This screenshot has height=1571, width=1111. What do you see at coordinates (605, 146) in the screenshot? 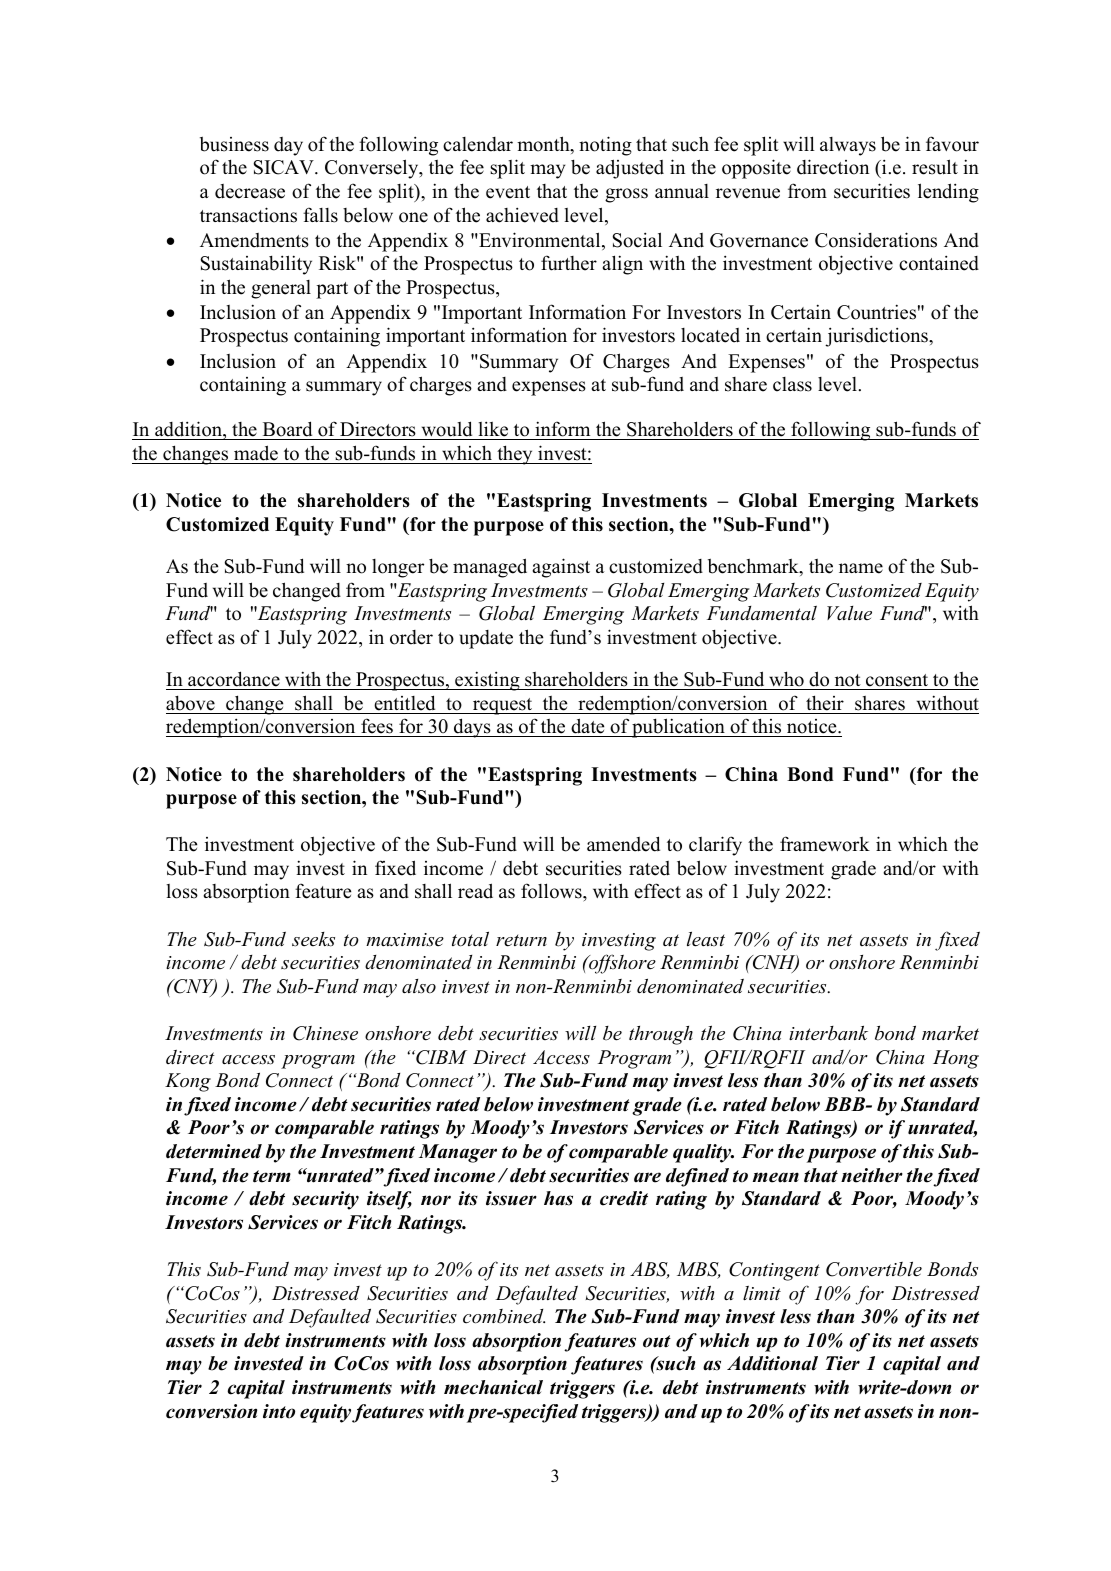
I see `noting` at bounding box center [605, 146].
